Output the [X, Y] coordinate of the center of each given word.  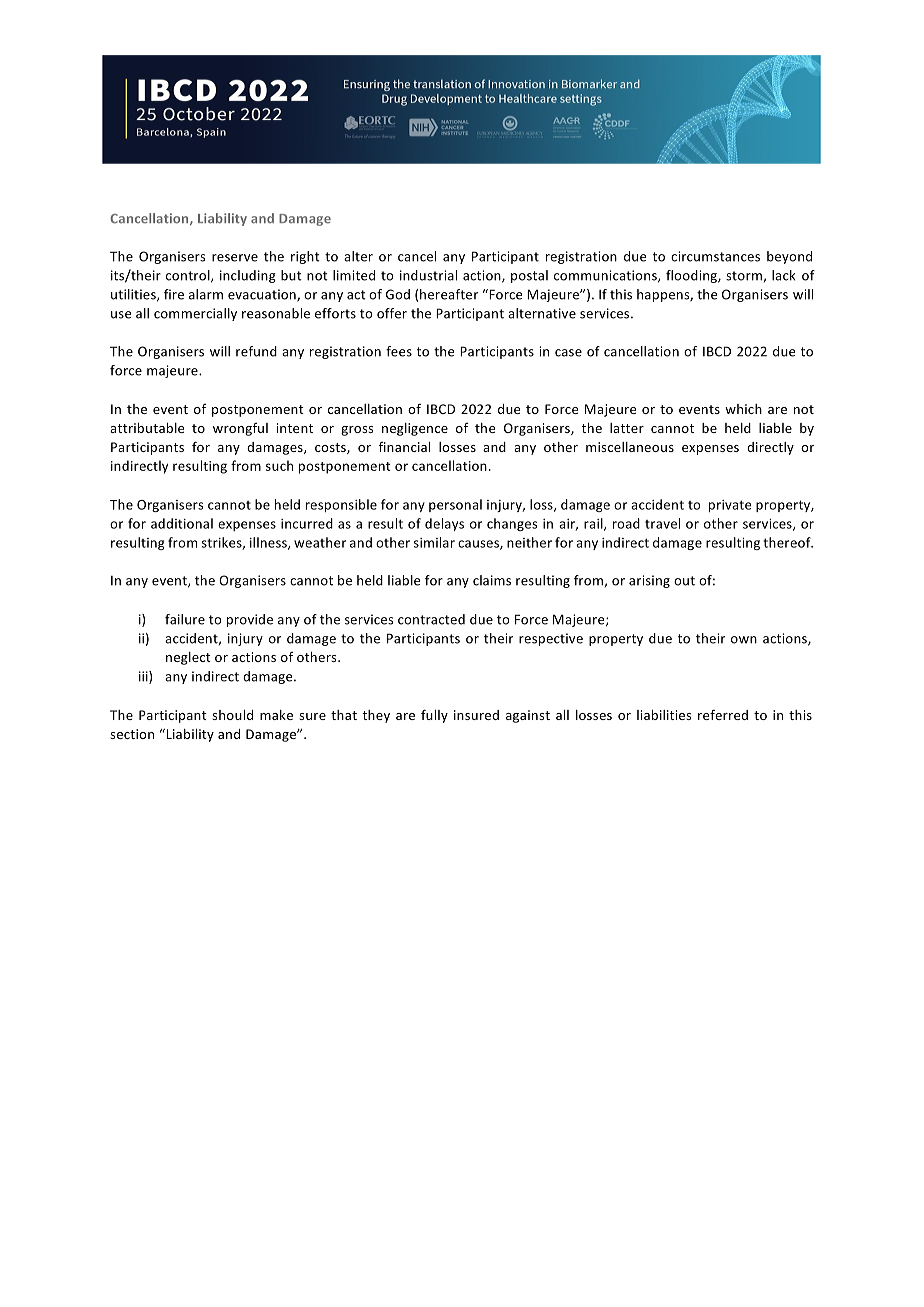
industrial [428, 275]
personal [455, 505]
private [730, 506]
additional [182, 523]
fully [434, 716]
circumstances [715, 256]
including [248, 276]
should [232, 715]
